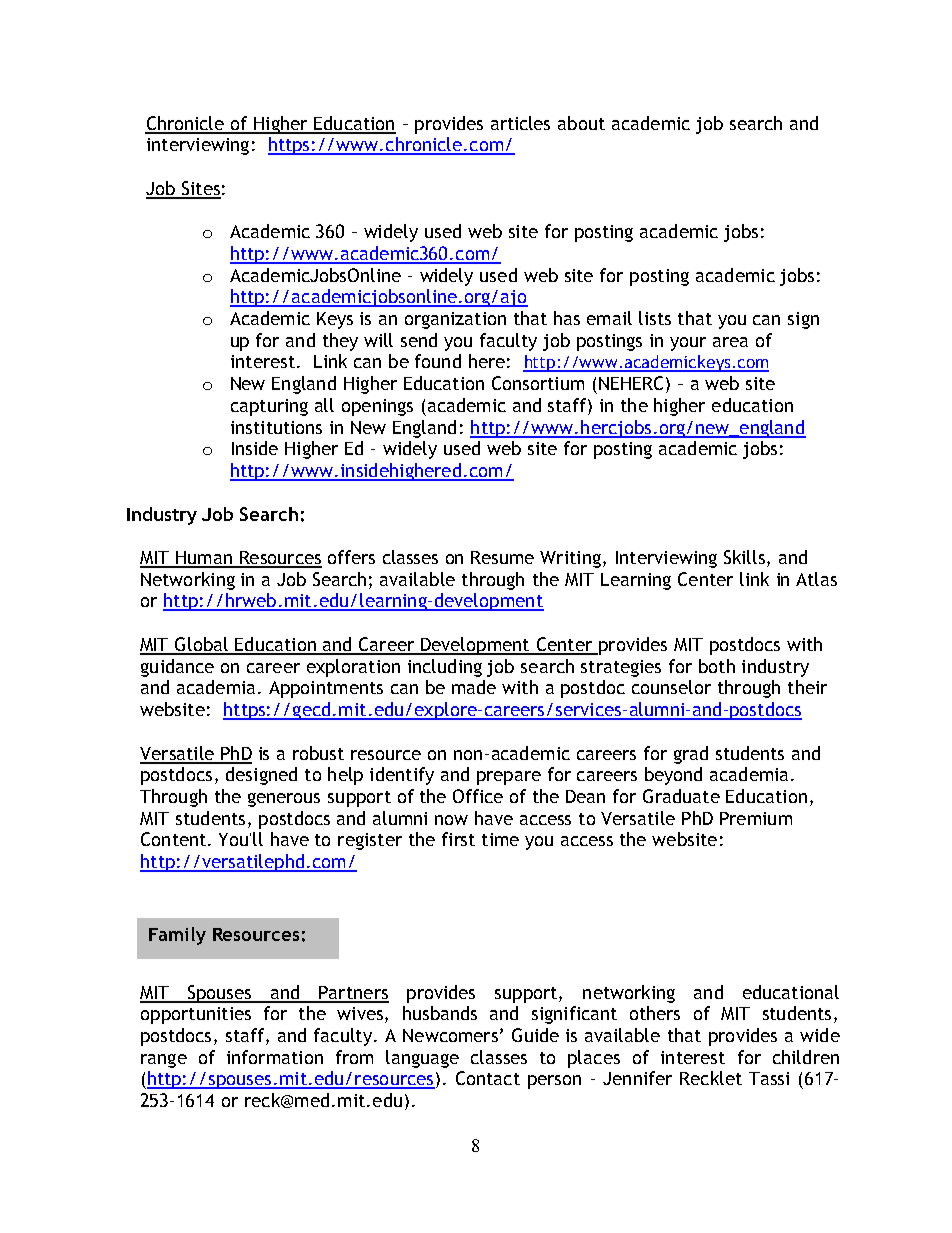  What do you see at coordinates (673, 776) in the image?
I see `beyond` at bounding box center [673, 776].
